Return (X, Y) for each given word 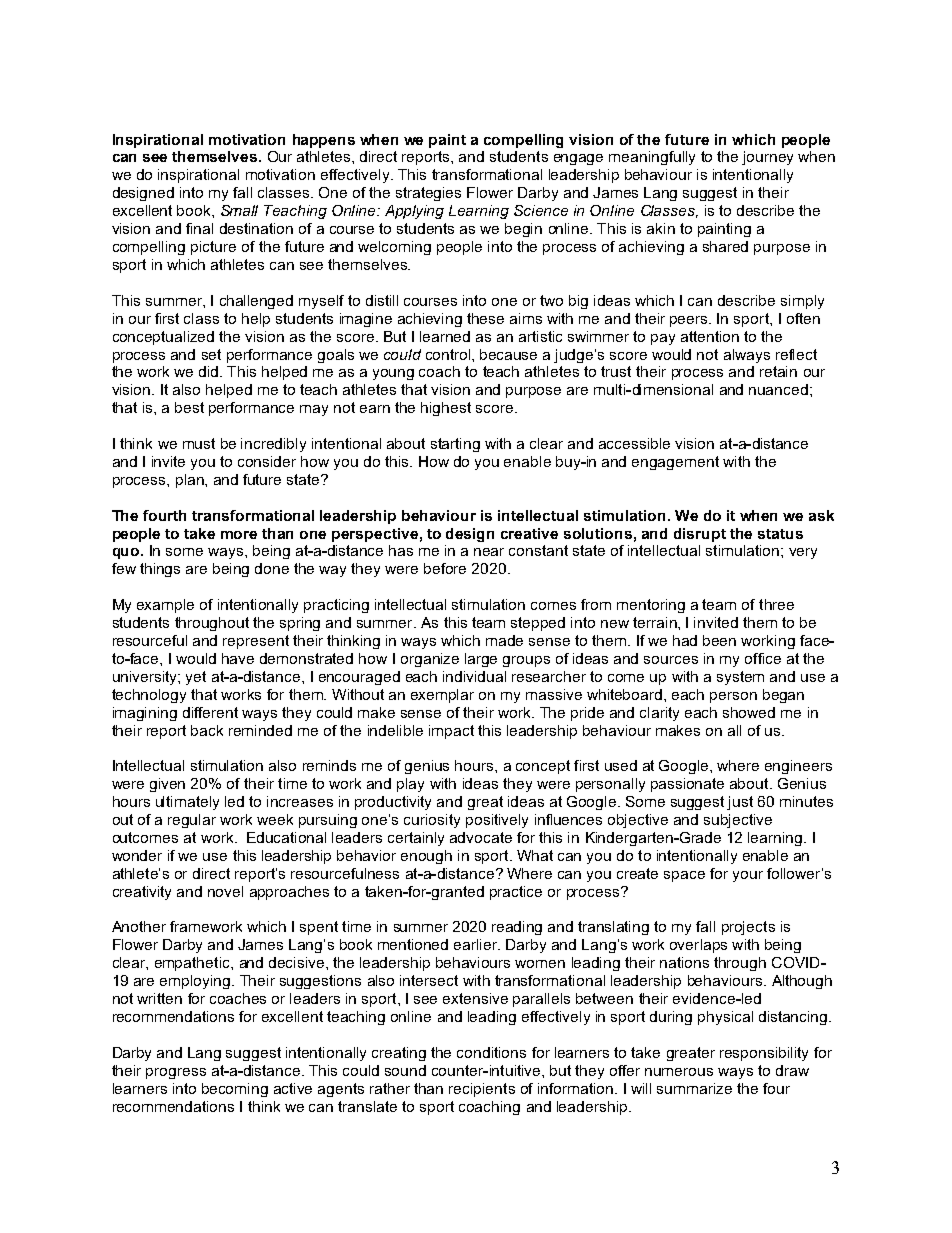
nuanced (778, 389)
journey (767, 158)
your (748, 876)
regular (192, 821)
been (719, 640)
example (165, 606)
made (504, 640)
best (189, 407)
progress (176, 1073)
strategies (428, 194)
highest (446, 409)
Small (239, 210)
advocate (481, 837)
